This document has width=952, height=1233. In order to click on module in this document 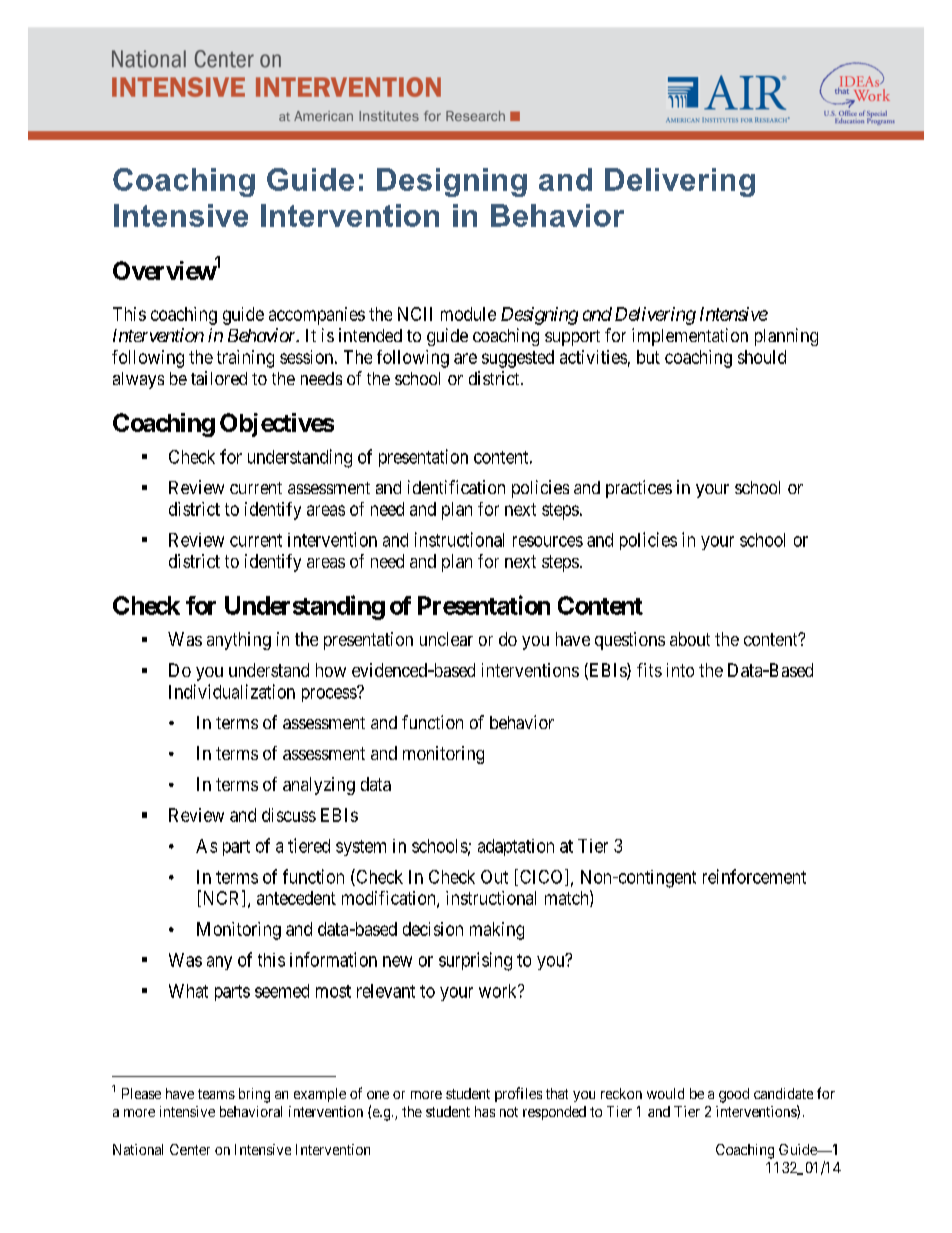, I will do `click(468, 314)`.
